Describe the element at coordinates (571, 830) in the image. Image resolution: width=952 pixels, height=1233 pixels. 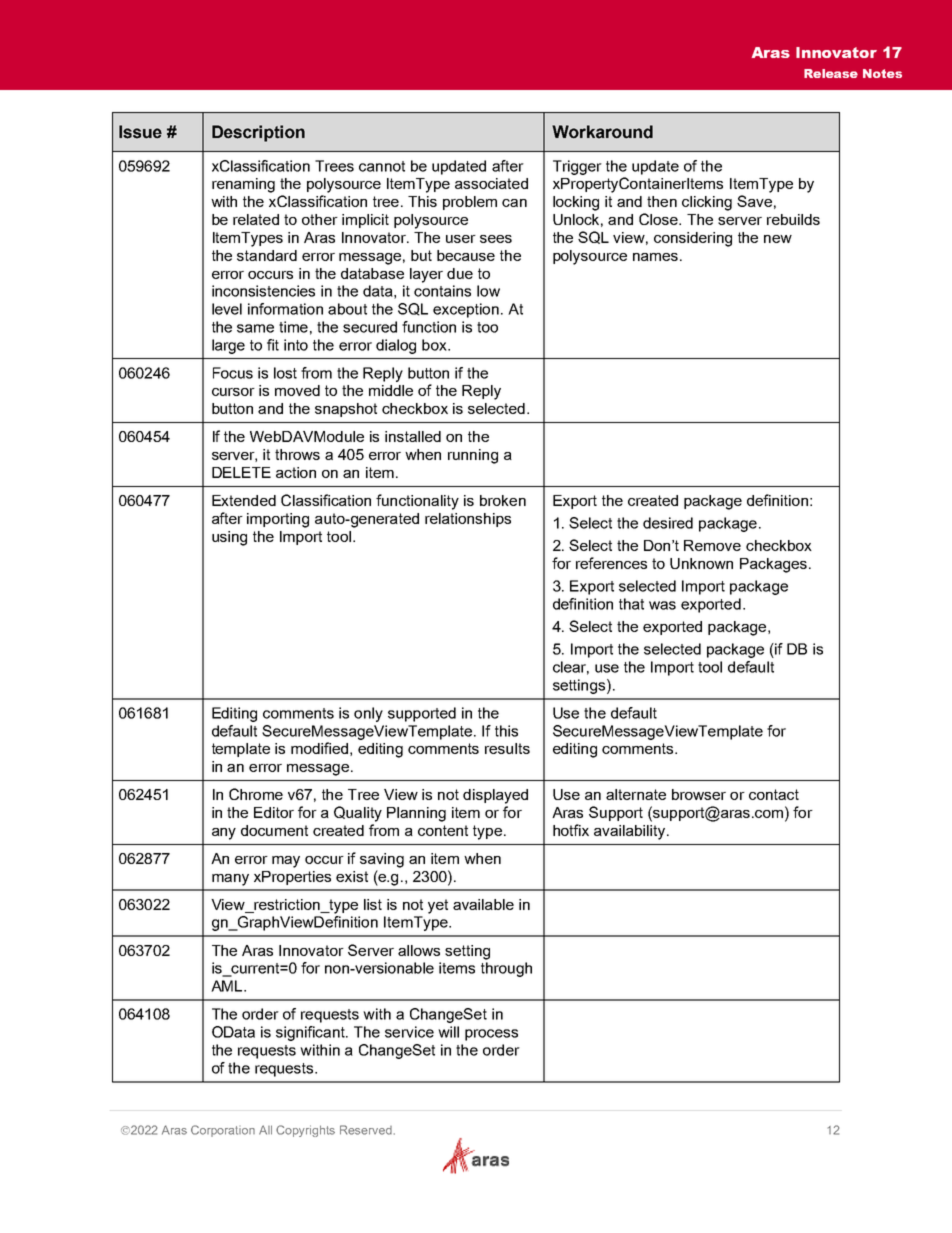
I see `hotfix` at that location.
